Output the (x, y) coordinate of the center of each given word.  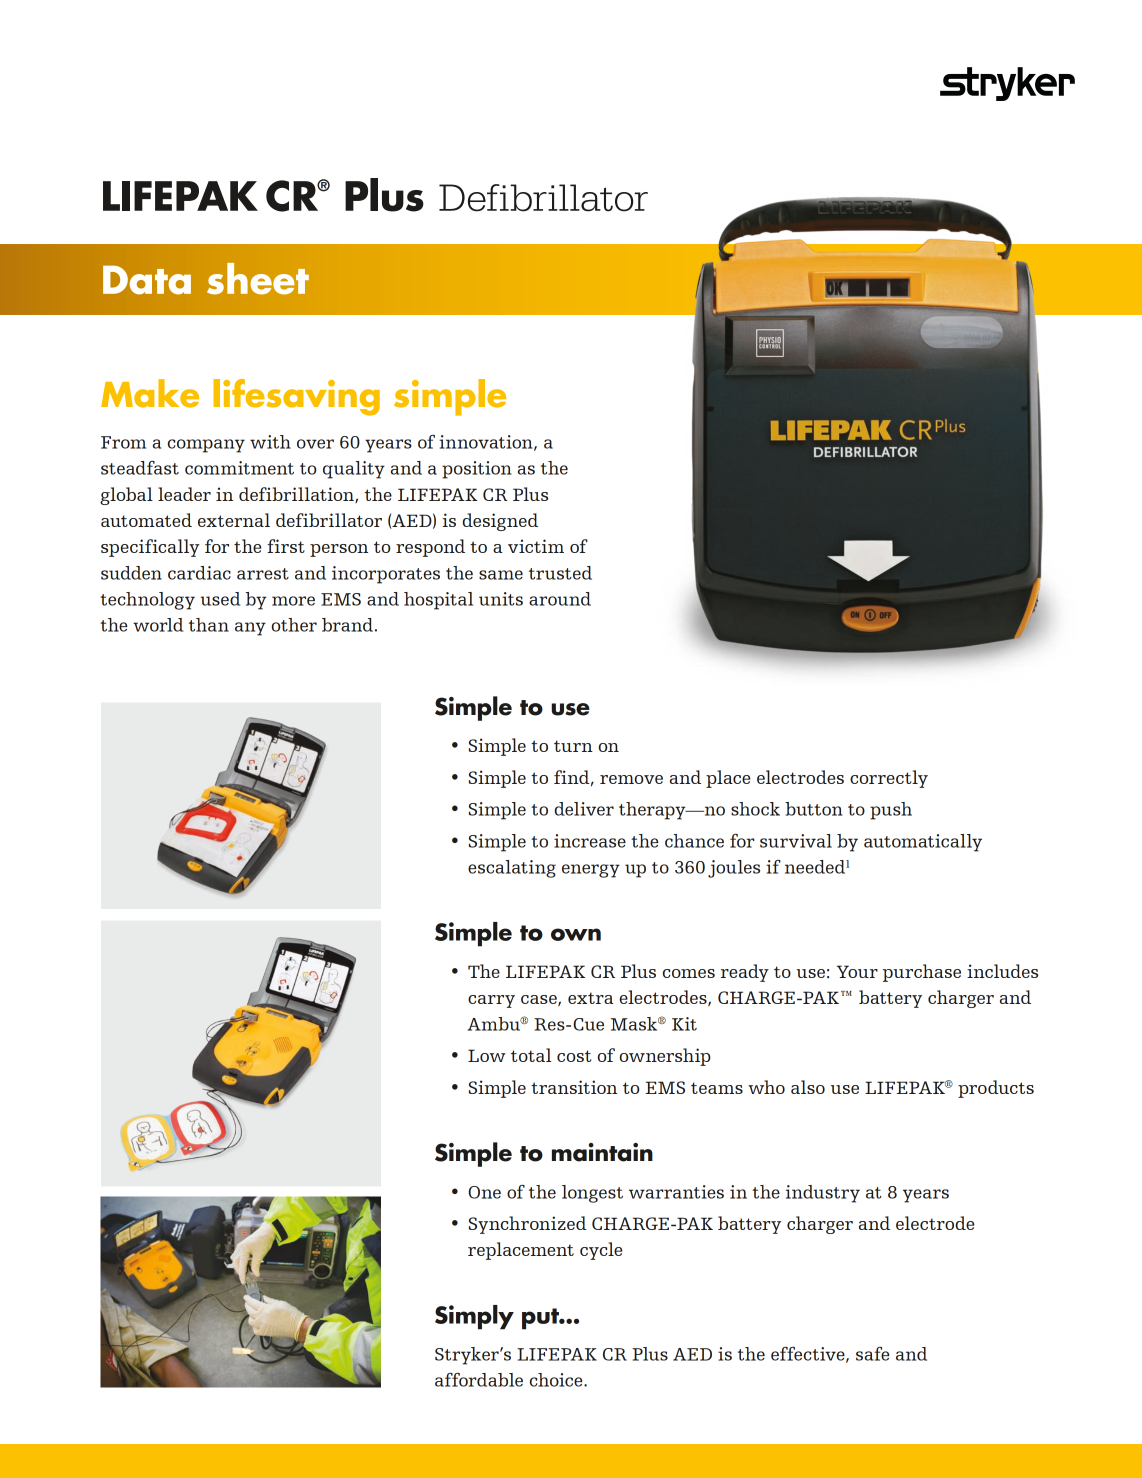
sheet (258, 279)
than (209, 625)
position (477, 470)
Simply (474, 1317)
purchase (922, 973)
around (560, 599)
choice (557, 1380)
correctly (889, 779)
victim (536, 546)
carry (491, 1001)
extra (590, 998)
